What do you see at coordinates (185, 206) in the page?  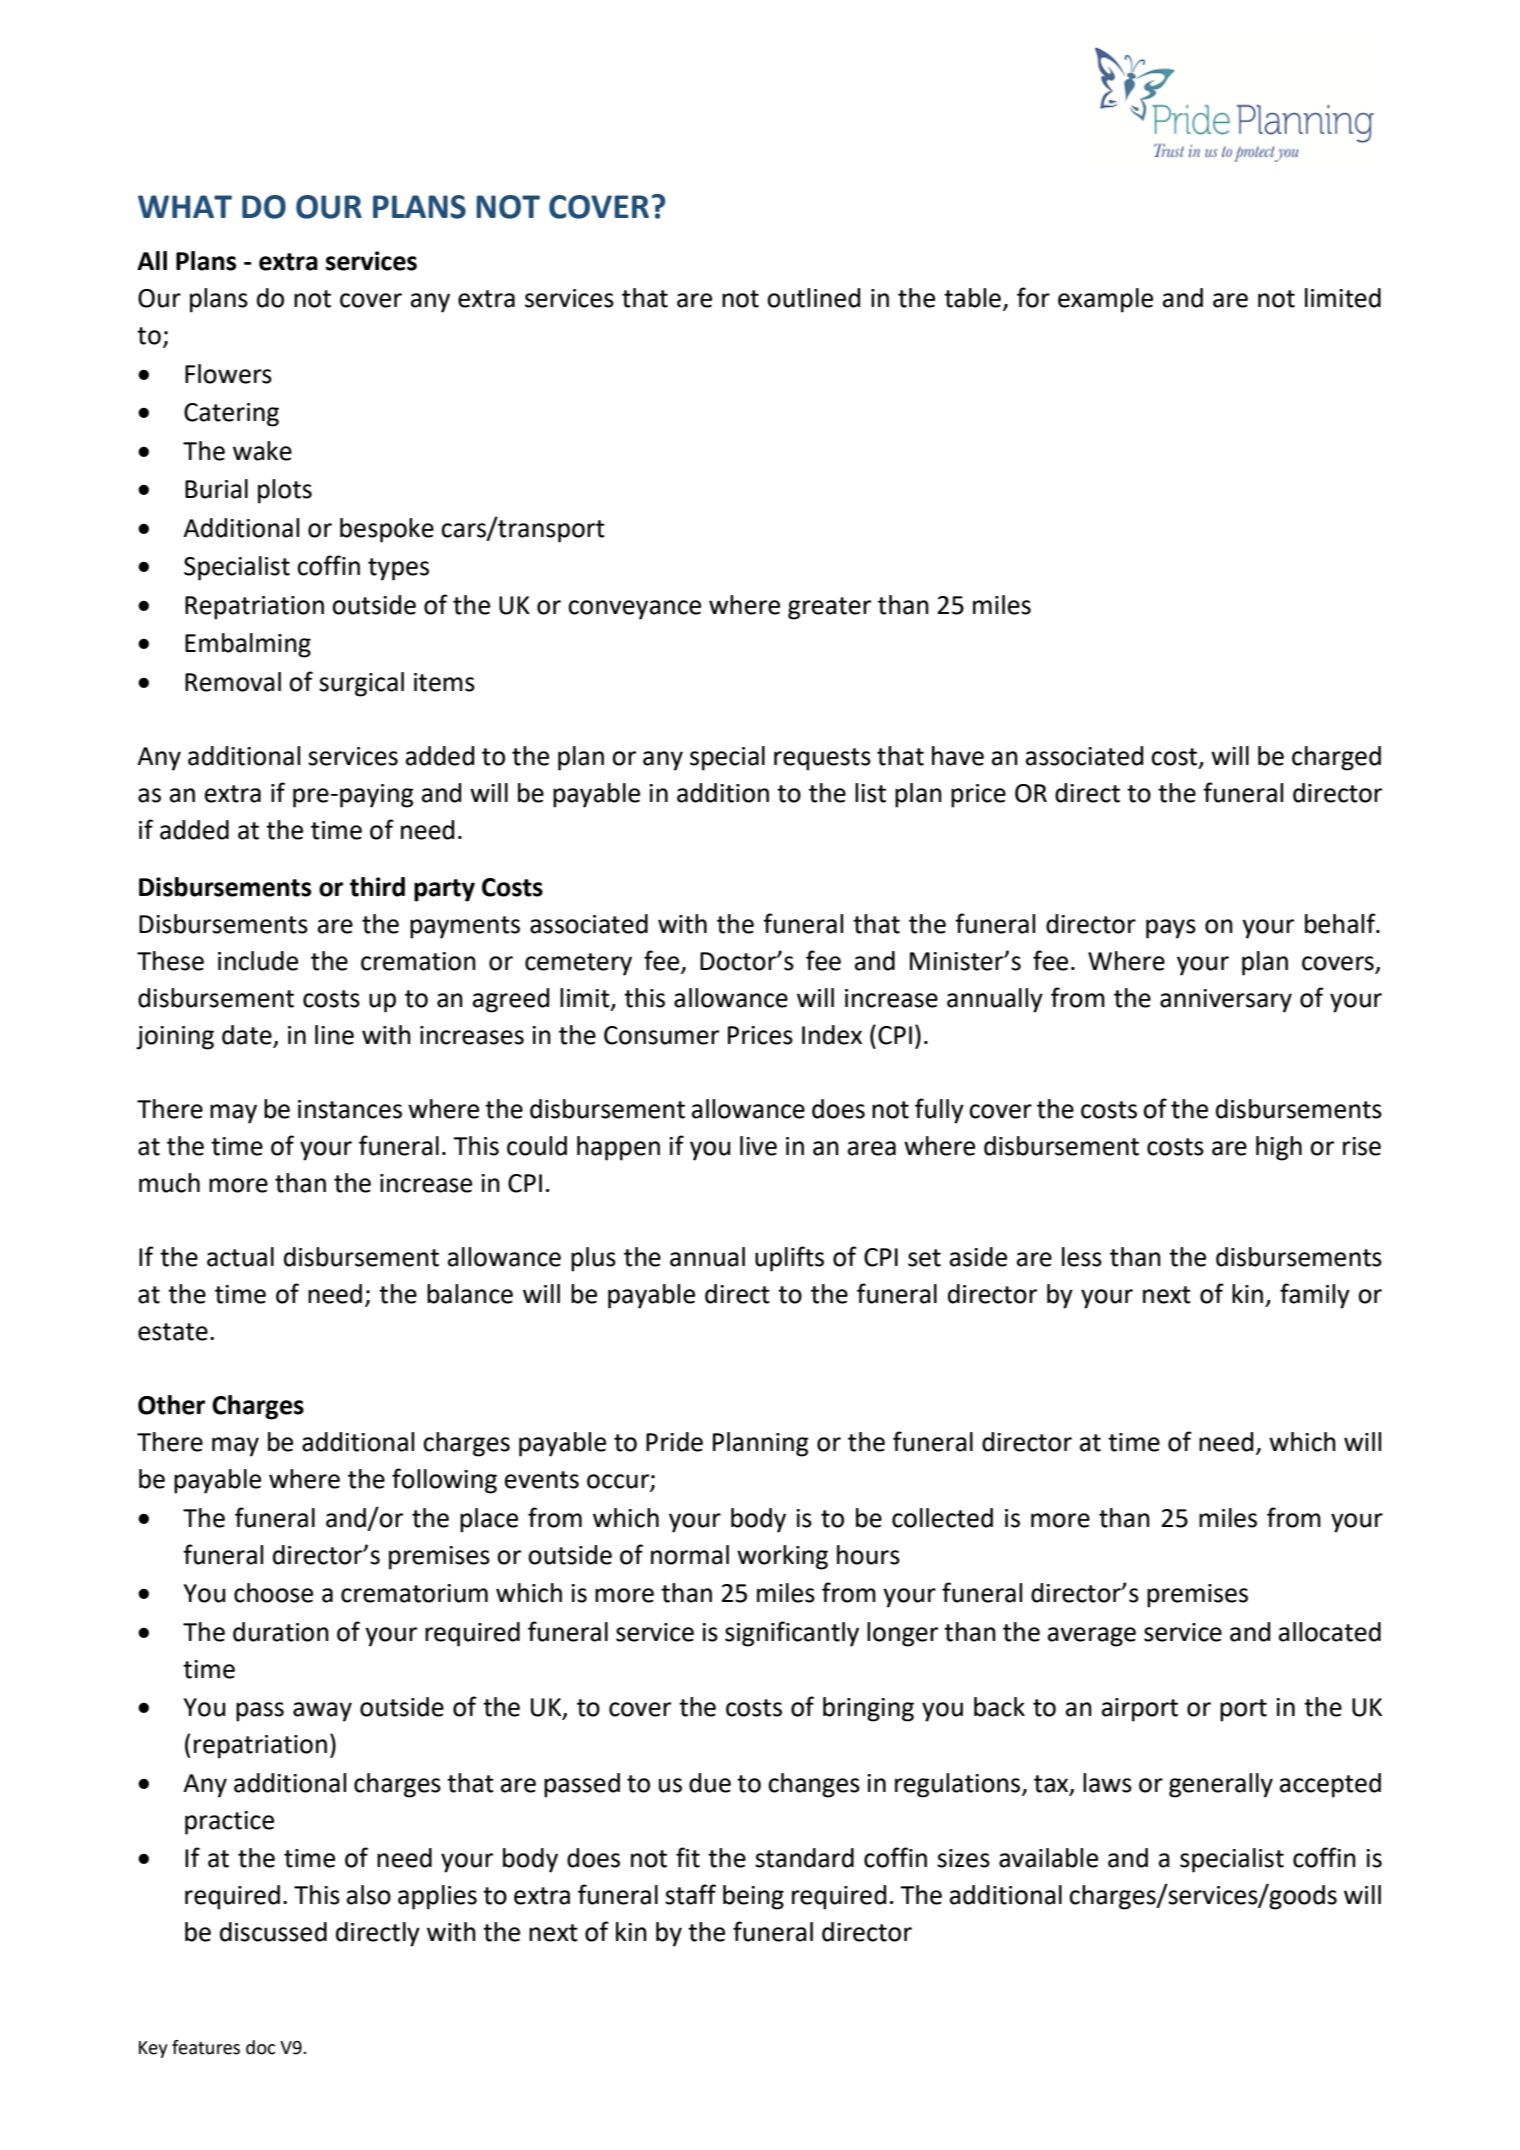 I see `WHAT` at bounding box center [185, 206].
